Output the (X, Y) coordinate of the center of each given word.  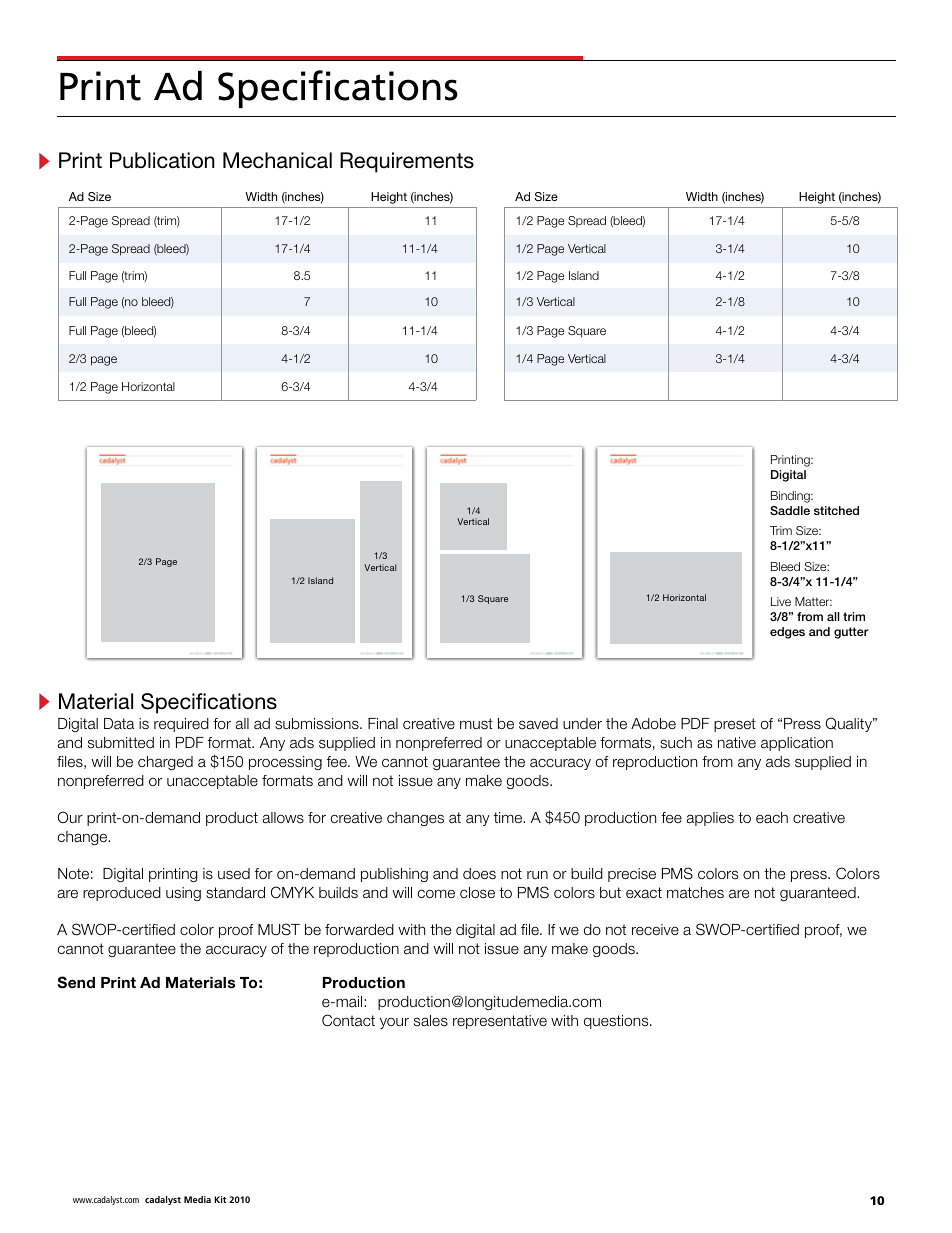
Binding (791, 497)
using (183, 894)
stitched (836, 510)
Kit (220, 1199)
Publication (162, 160)
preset (735, 725)
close (477, 893)
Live (781, 601)
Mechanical (277, 160)
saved (538, 724)
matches (695, 893)
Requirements (407, 162)
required (181, 725)
